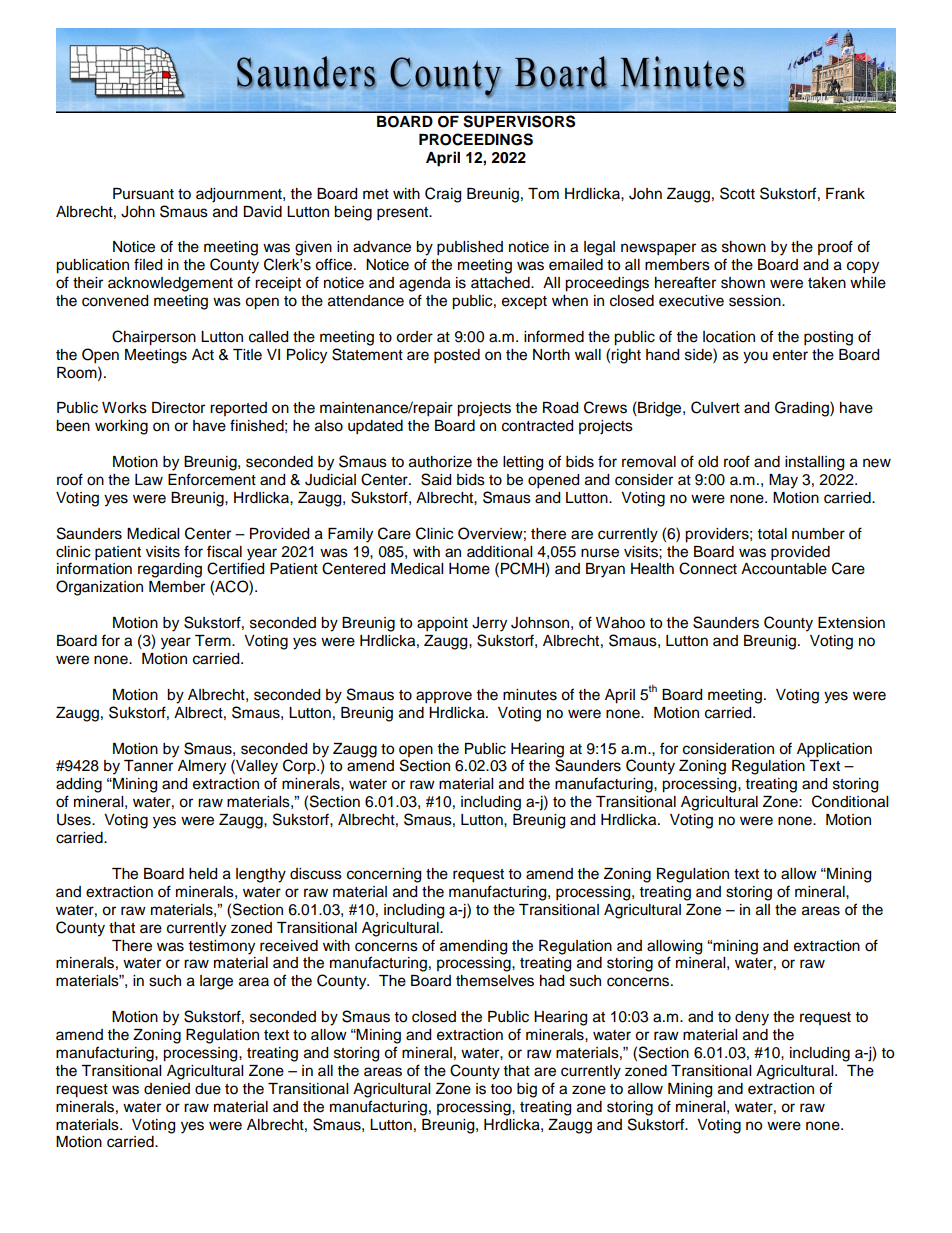 The image size is (952, 1233). What do you see at coordinates (149, 480) in the screenshot?
I see `Law` at bounding box center [149, 480].
